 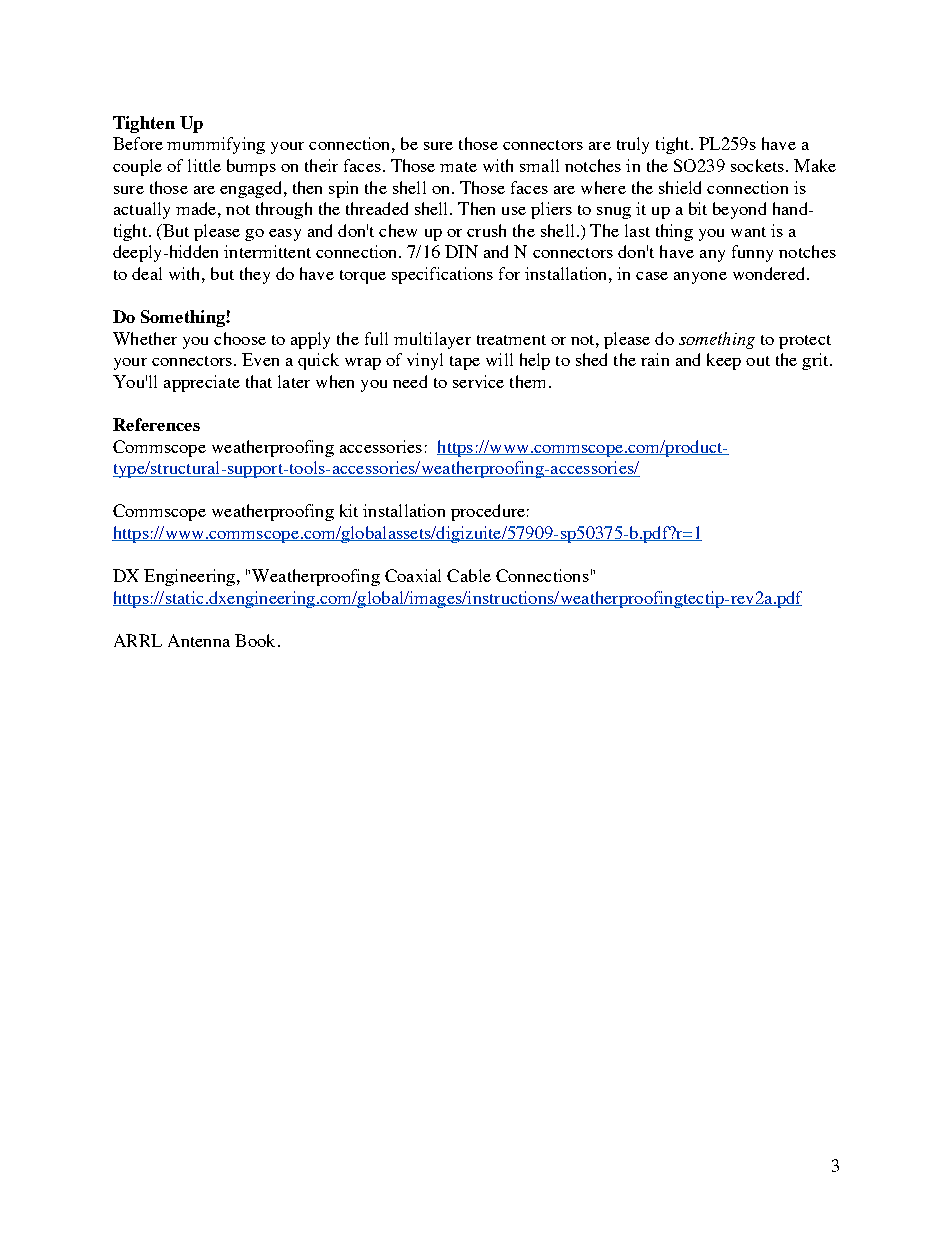 What do you see at coordinates (511, 340) in the page?
I see `treatment` at bounding box center [511, 340].
